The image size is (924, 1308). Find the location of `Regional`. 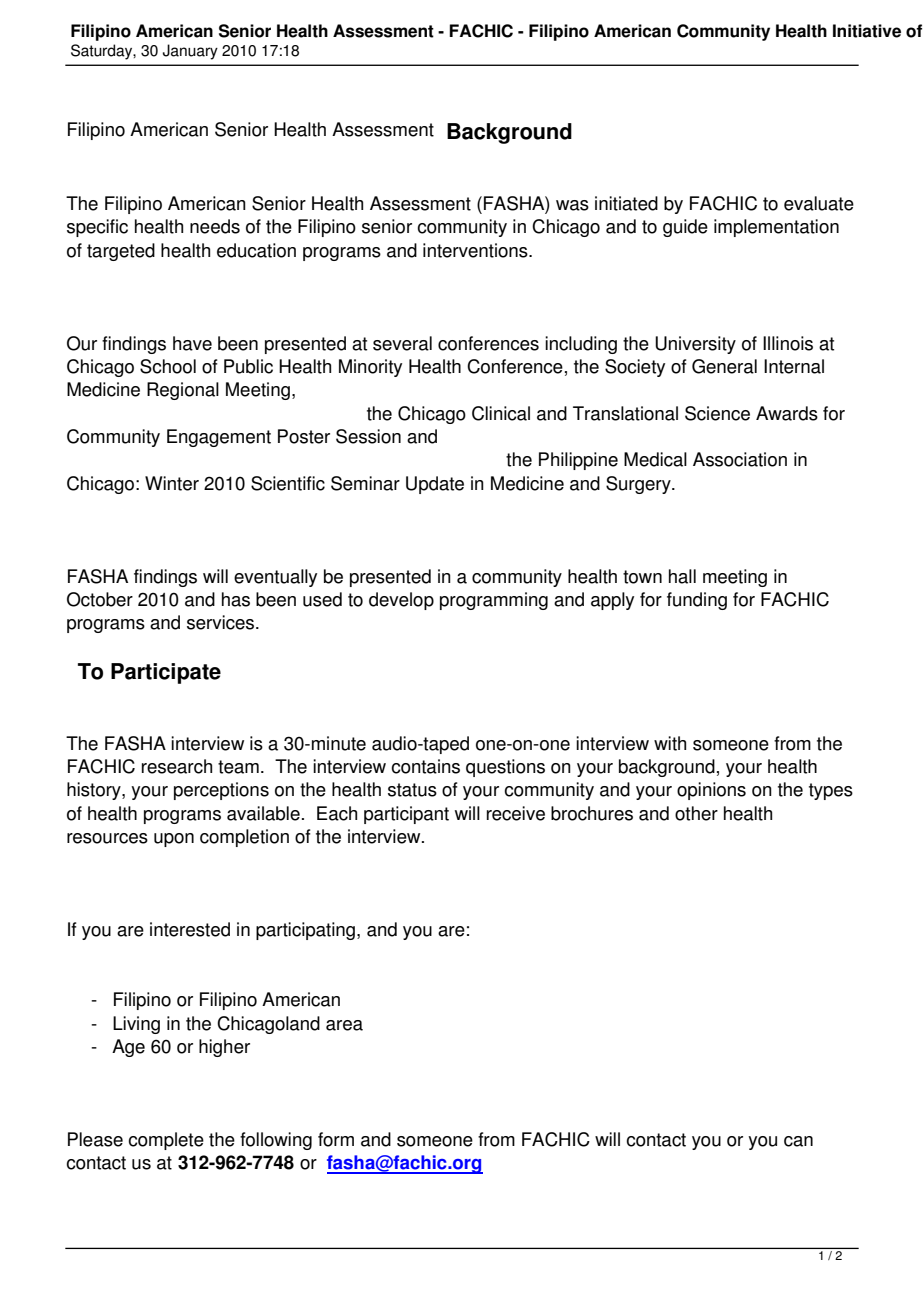

Regional is located at coordinates (183, 391).
